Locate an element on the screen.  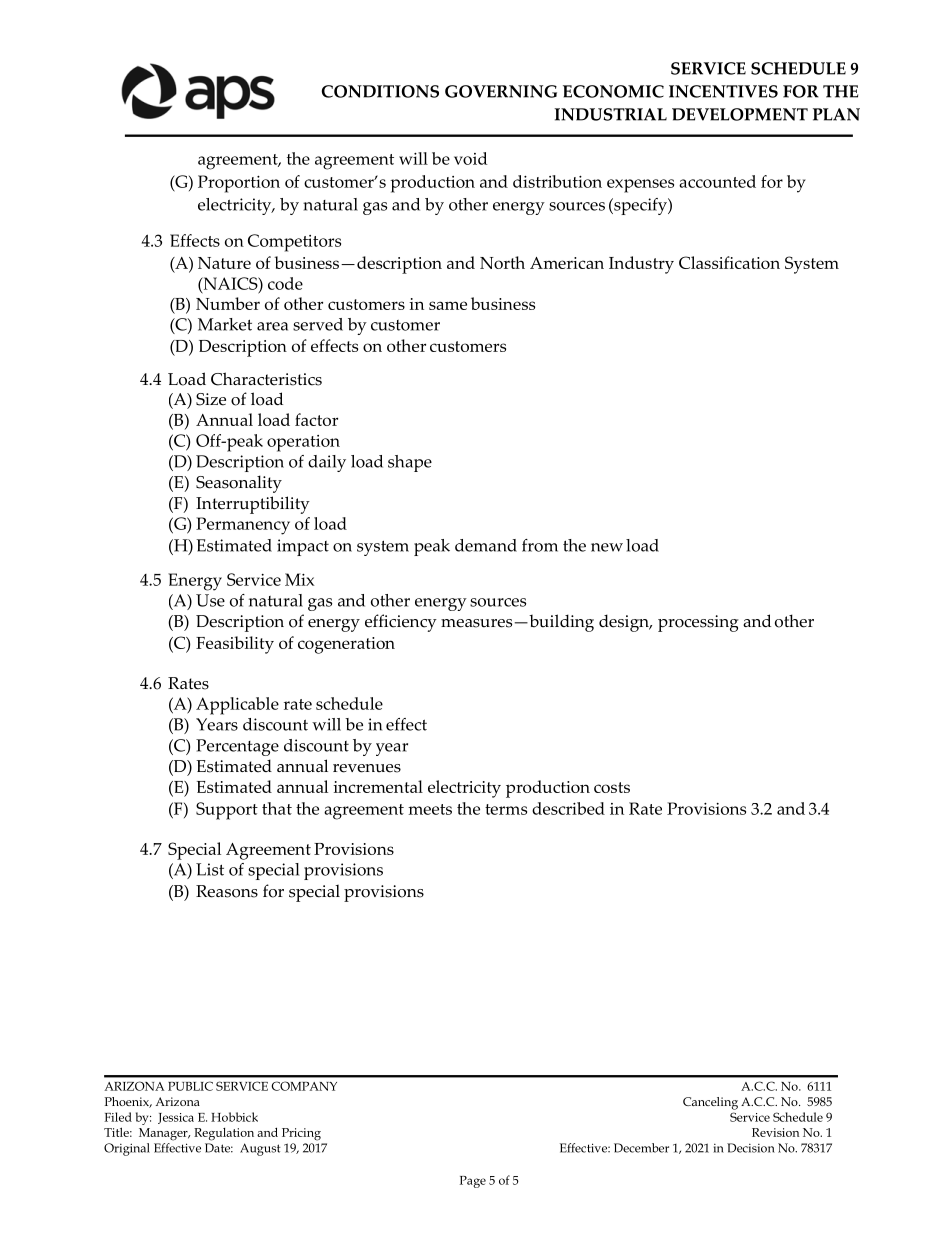
Page is located at coordinates (473, 1182).
